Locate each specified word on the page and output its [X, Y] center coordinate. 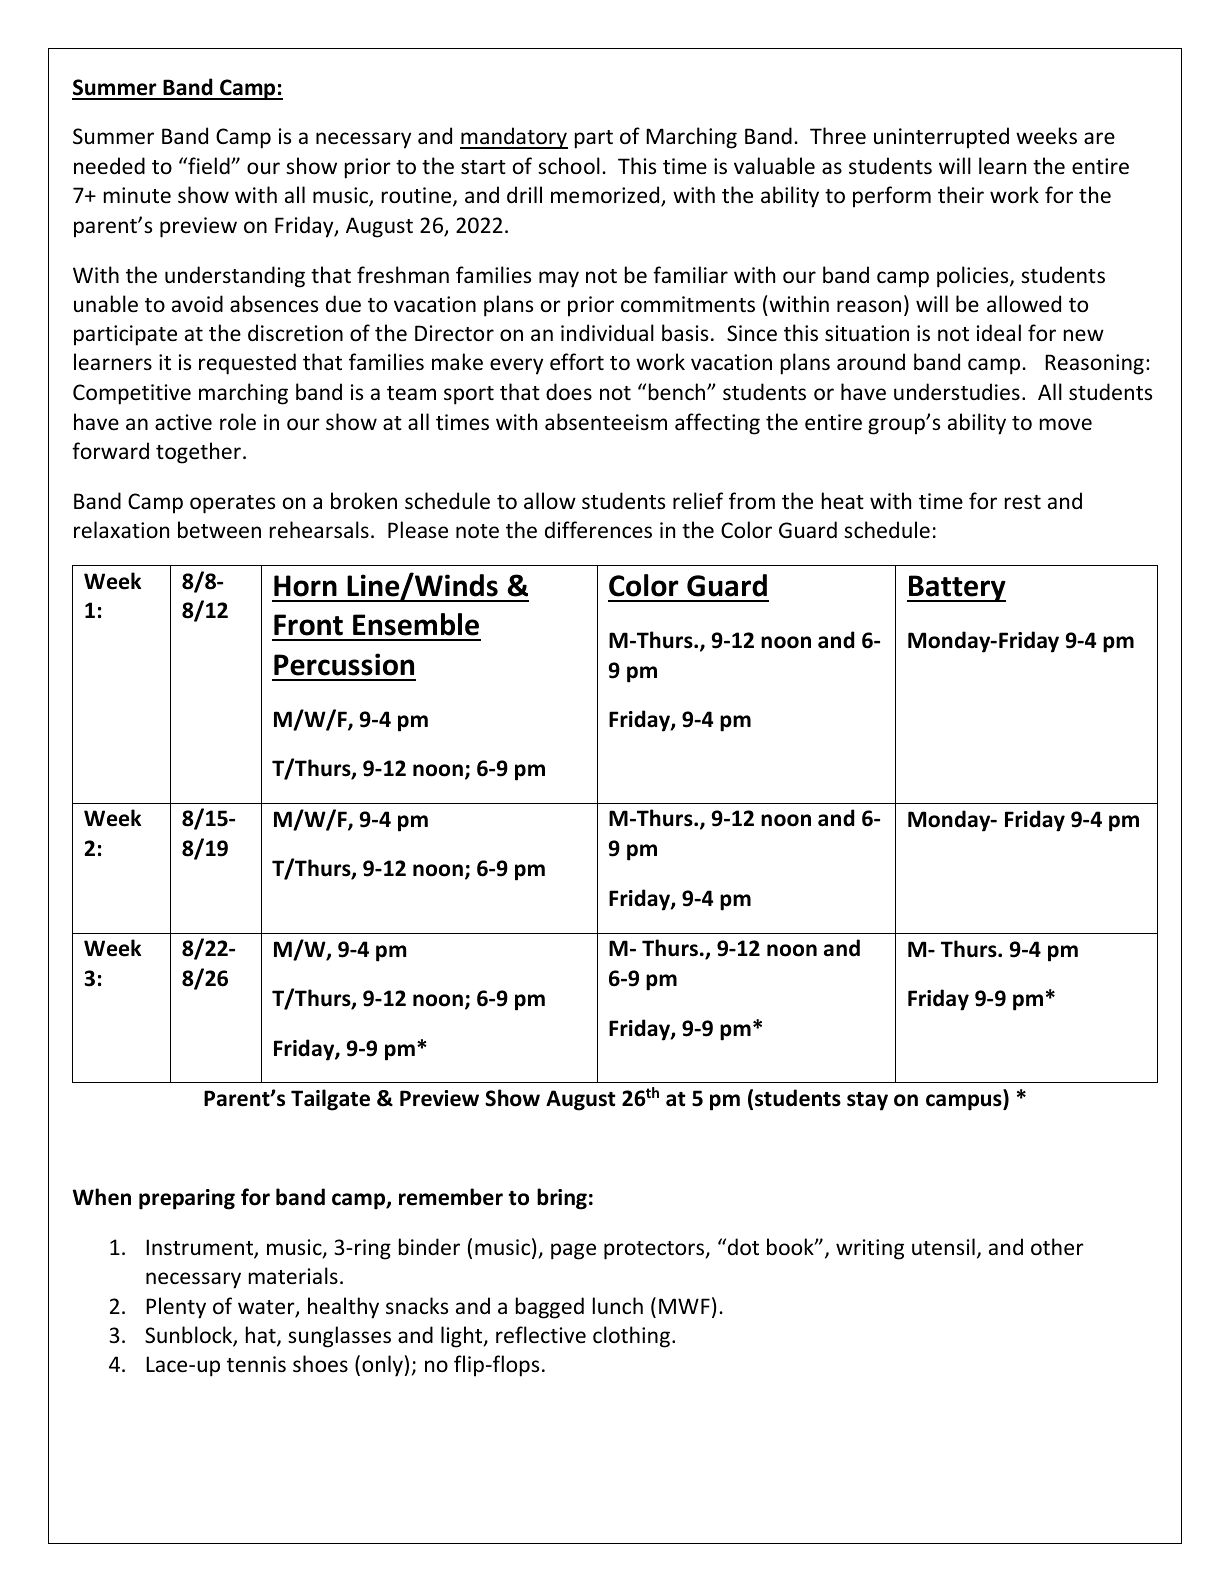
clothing [631, 1337]
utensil [943, 1247]
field [209, 166]
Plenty [176, 1308]
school [569, 166]
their [961, 195]
